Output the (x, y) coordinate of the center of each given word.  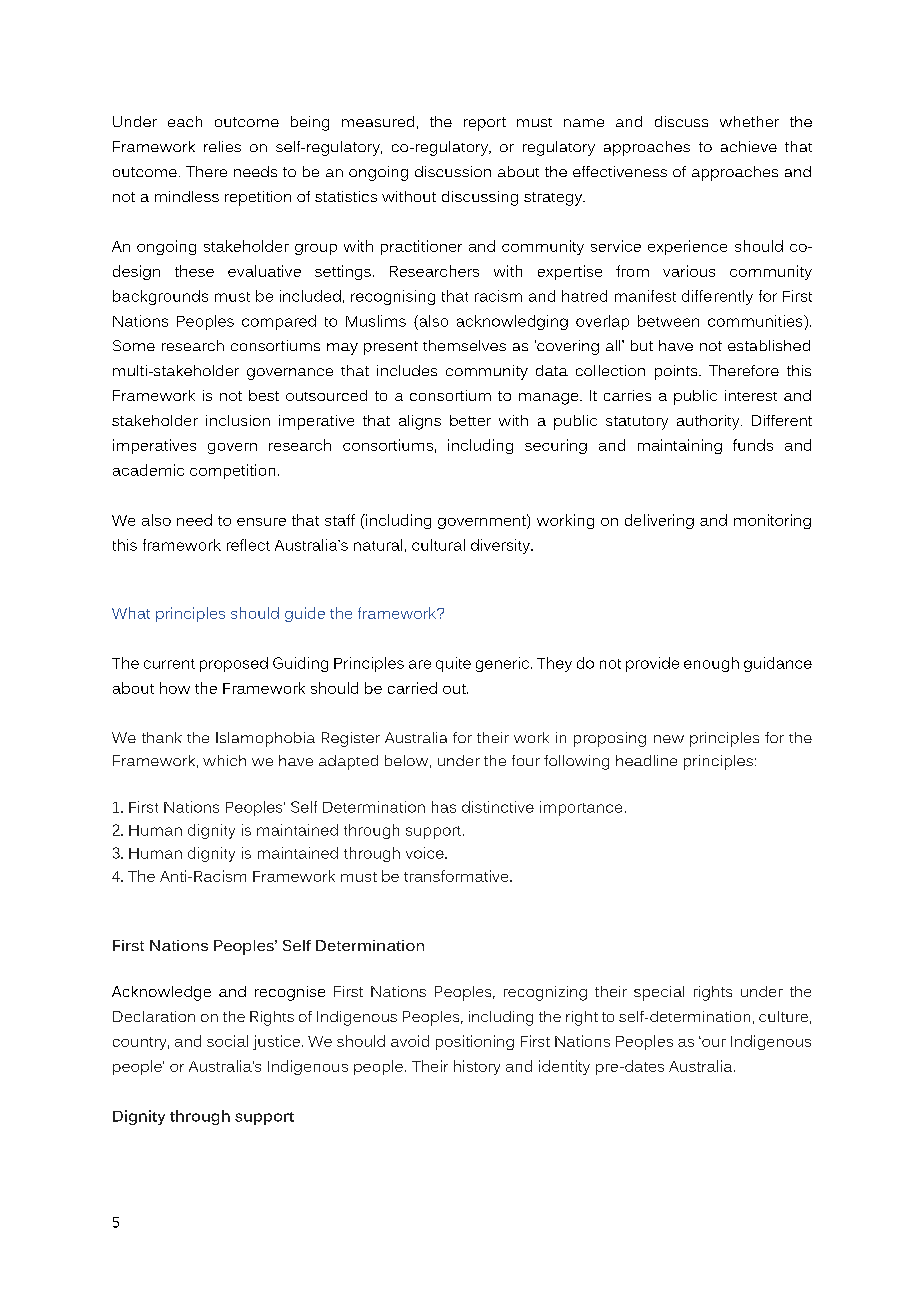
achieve (749, 146)
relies (222, 146)
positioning (475, 1042)
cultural (438, 545)
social (227, 1041)
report (485, 124)
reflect (248, 545)
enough (711, 664)
